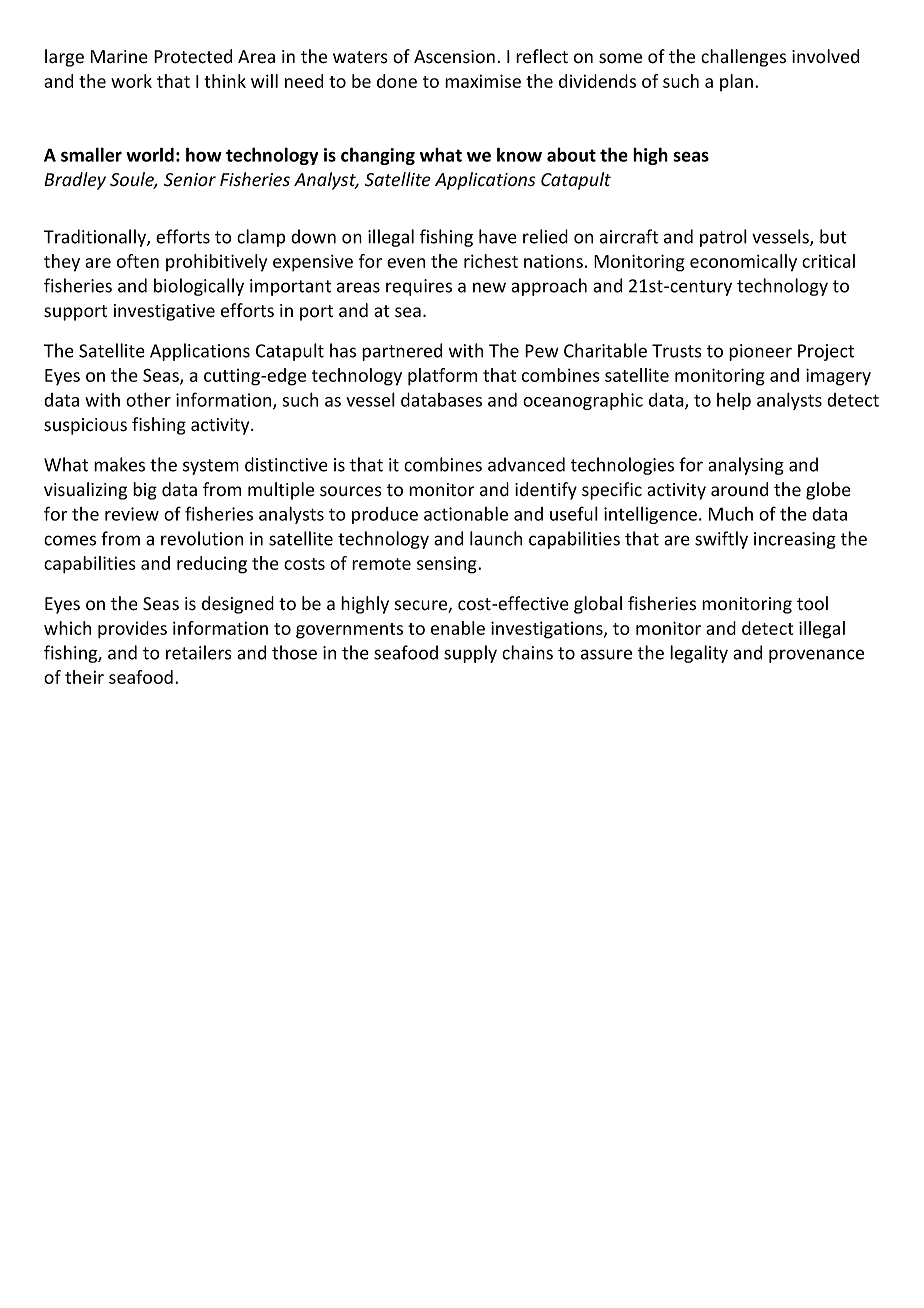 This document has height=1308, width=924. Describe the element at coordinates (723, 238) in the document. I see `patrol` at that location.
